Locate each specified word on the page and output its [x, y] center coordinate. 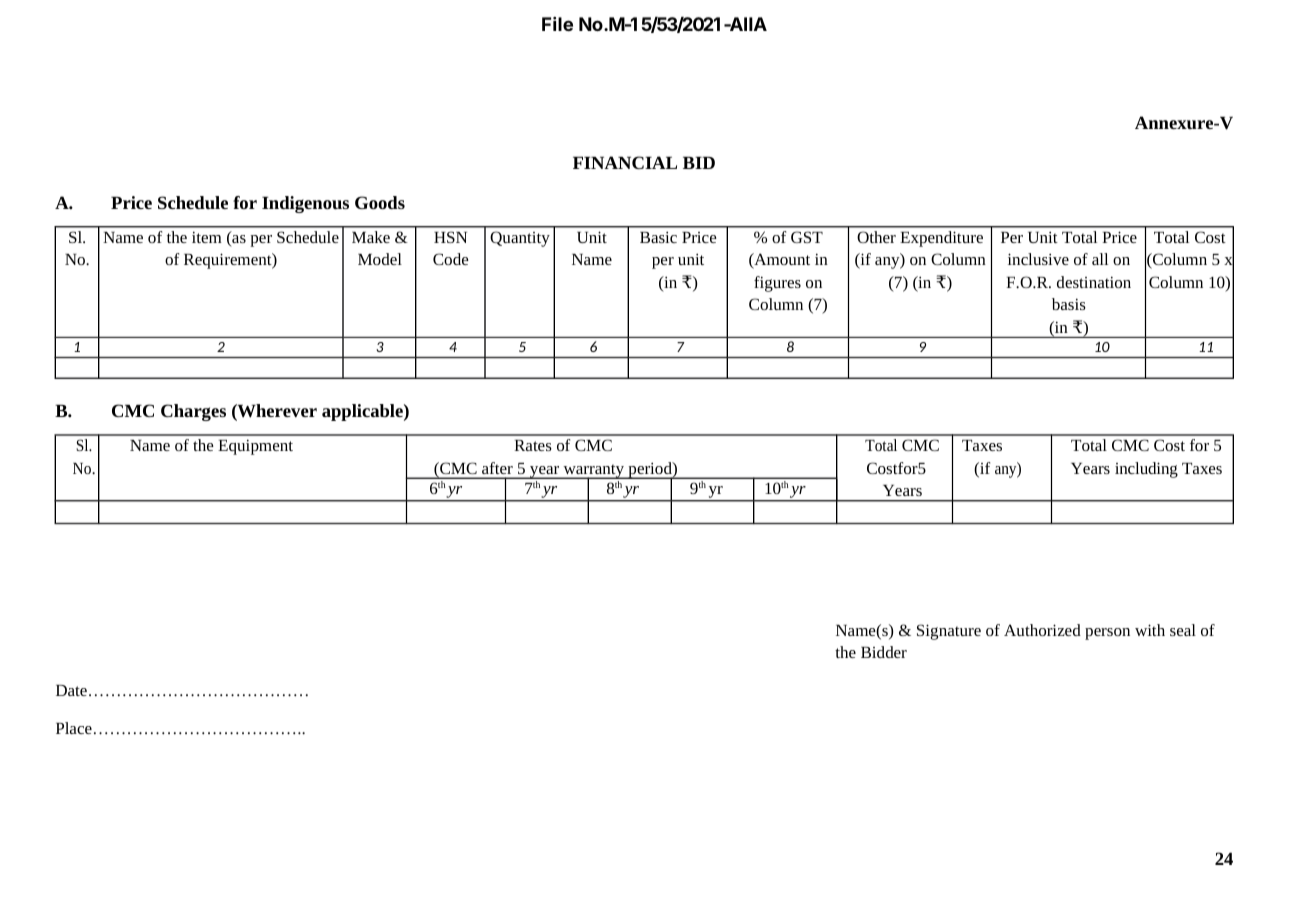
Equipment [255, 447]
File [557, 24]
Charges [193, 412]
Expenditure [941, 239]
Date [71, 690]
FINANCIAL [625, 162]
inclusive [1038, 259]
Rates [533, 445]
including [1146, 470]
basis [1069, 304]
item [207, 237]
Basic [658, 237]
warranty [594, 472]
